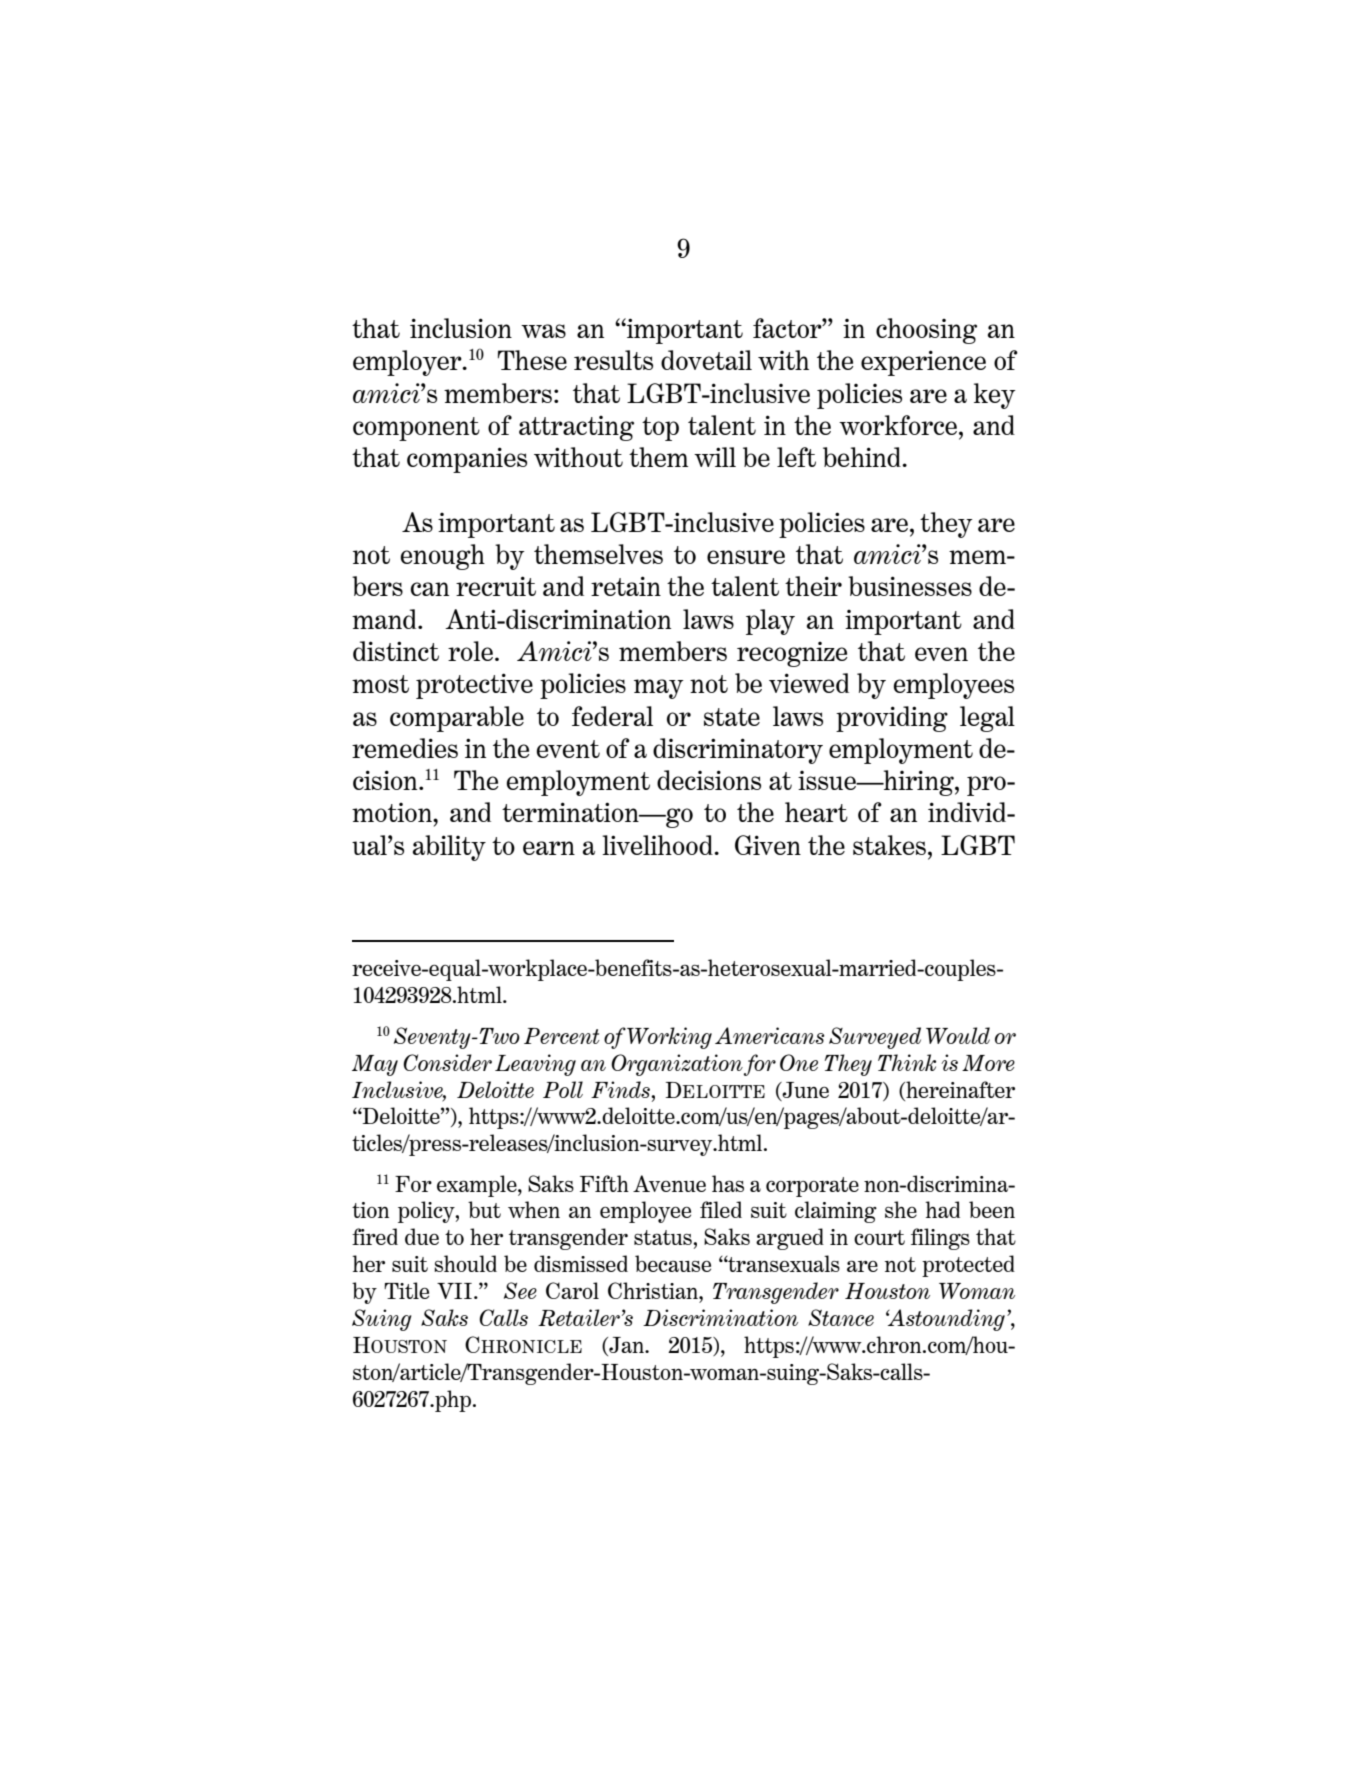  I want to click on VII, so click(454, 1291).
